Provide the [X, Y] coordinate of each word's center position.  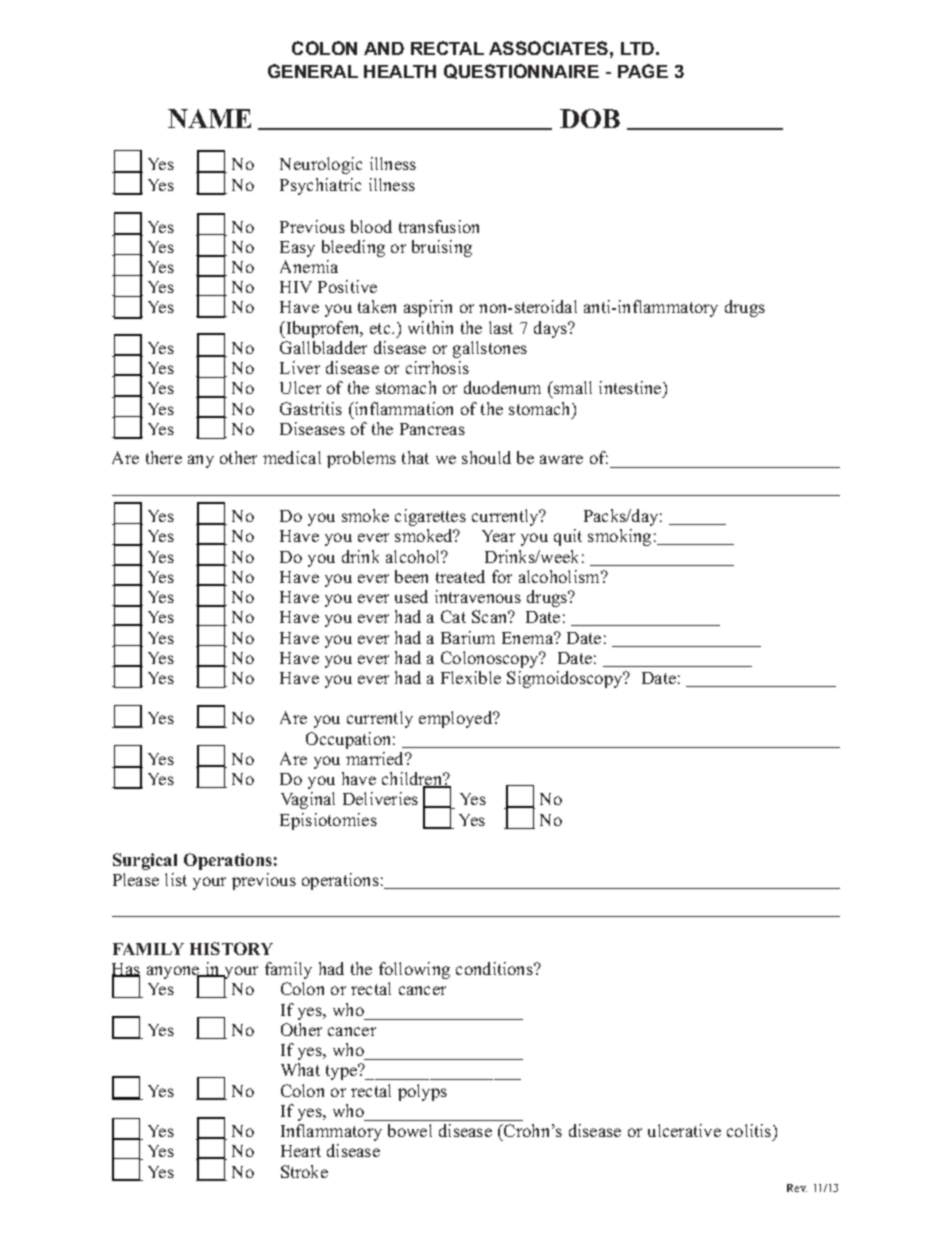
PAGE [643, 71]
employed [457, 719]
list [176, 879]
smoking [619, 537]
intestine [631, 389]
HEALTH [400, 71]
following [414, 970]
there [164, 457]
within [430, 327]
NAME [209, 118]
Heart [301, 1151]
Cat [453, 616]
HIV [296, 287]
